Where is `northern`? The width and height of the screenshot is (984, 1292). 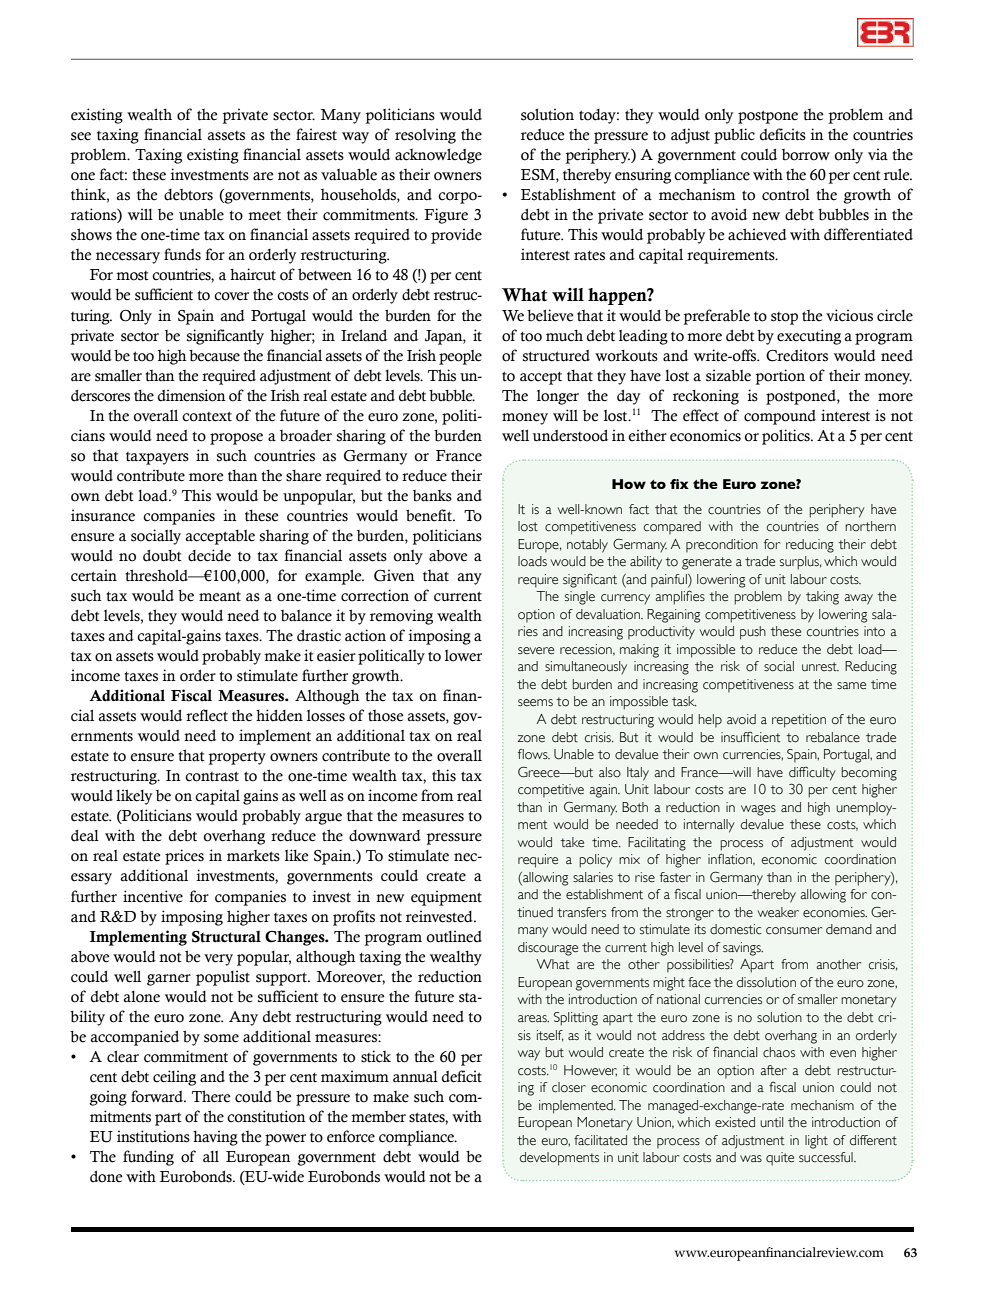 northern is located at coordinates (870, 526).
